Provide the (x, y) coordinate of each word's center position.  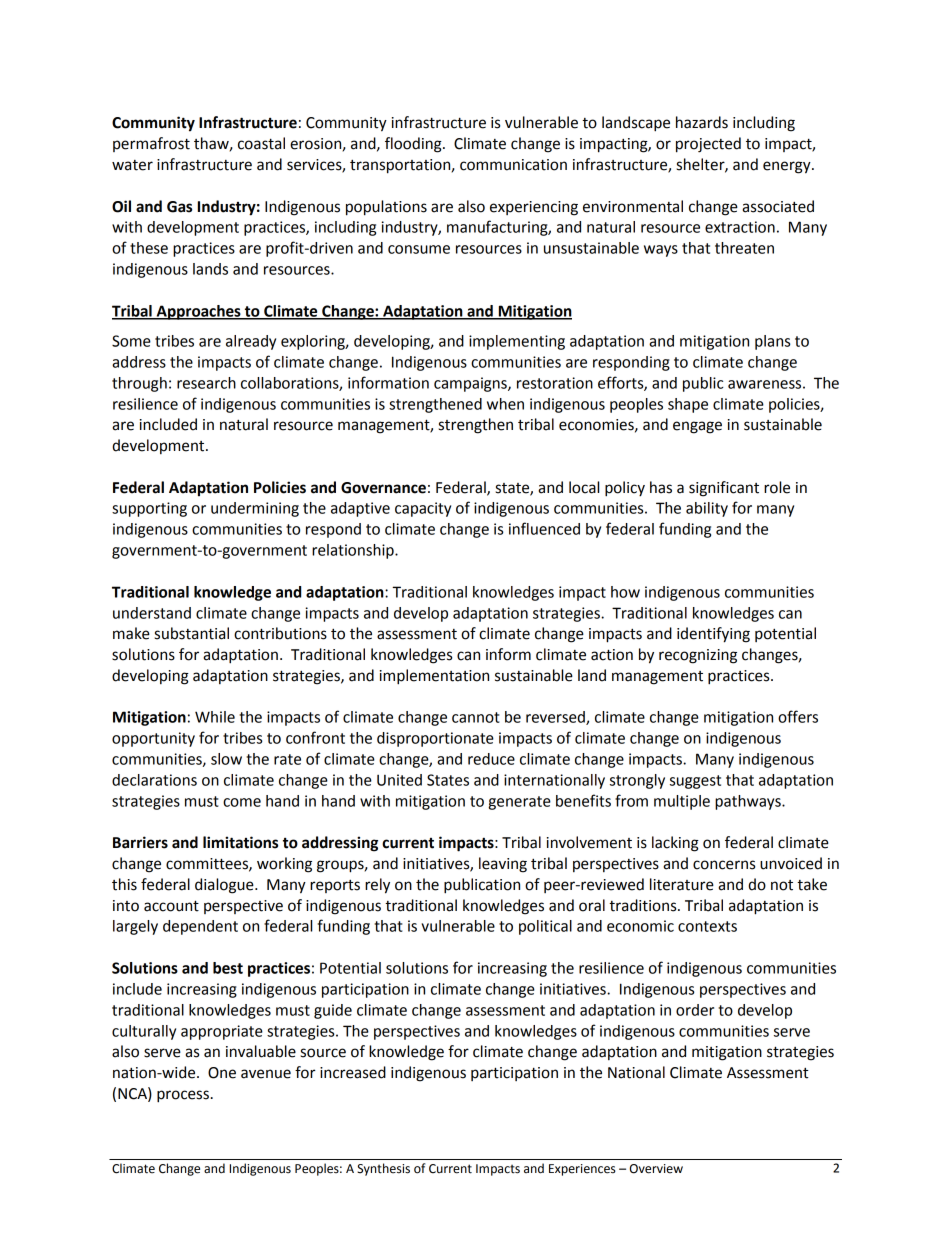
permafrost (151, 144)
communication (513, 165)
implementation (434, 677)
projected (708, 145)
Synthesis (383, 1169)
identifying (713, 635)
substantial (192, 633)
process (183, 1096)
